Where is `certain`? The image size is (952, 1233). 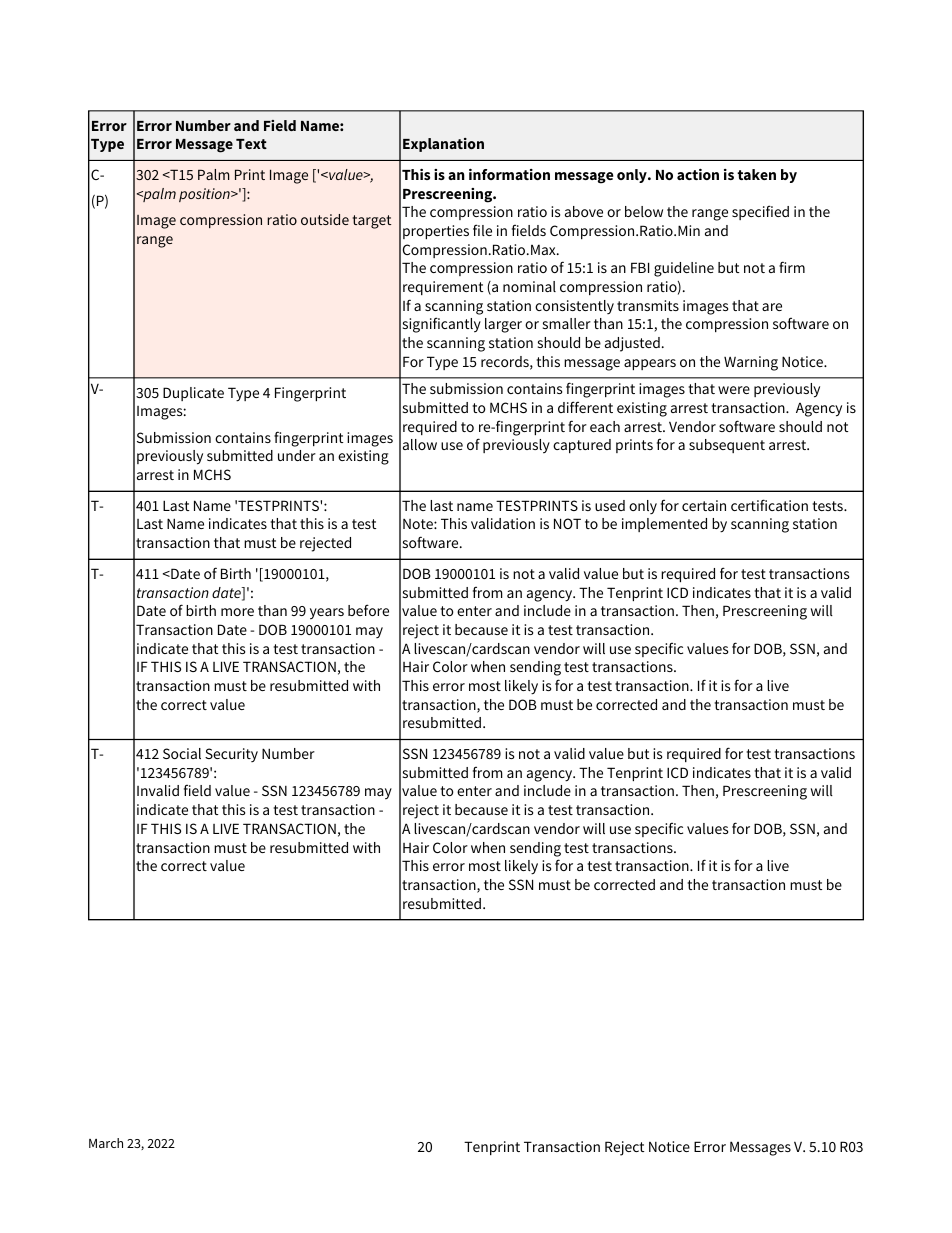 certain is located at coordinates (704, 505).
